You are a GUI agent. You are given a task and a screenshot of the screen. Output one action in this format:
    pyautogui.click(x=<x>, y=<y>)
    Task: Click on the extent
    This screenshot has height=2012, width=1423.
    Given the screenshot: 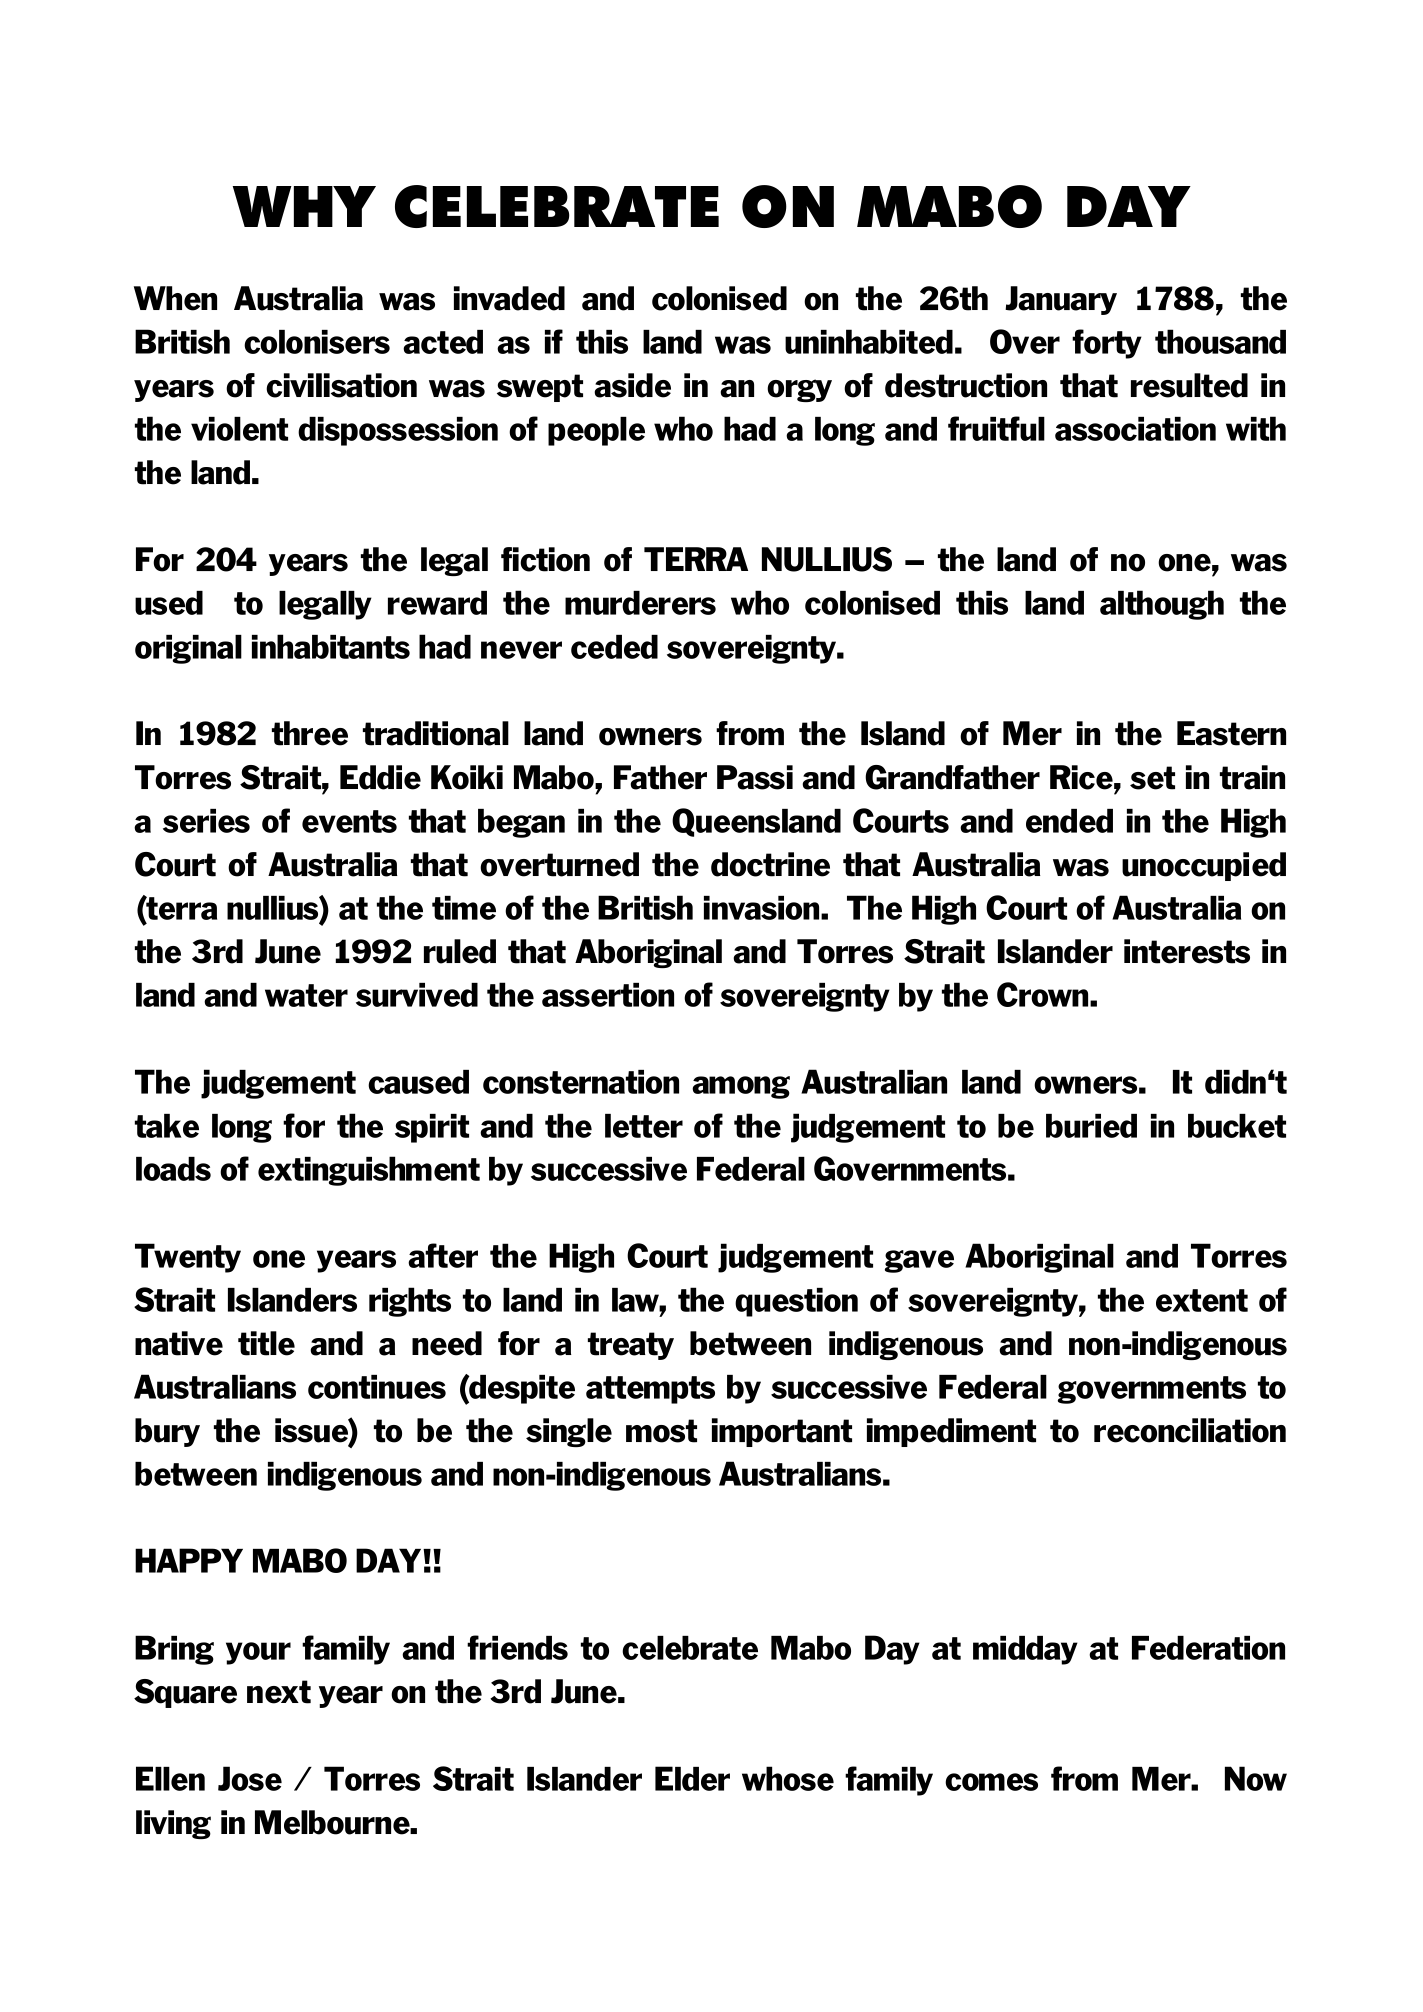 What is the action you would take?
    pyautogui.click(x=1202, y=1300)
